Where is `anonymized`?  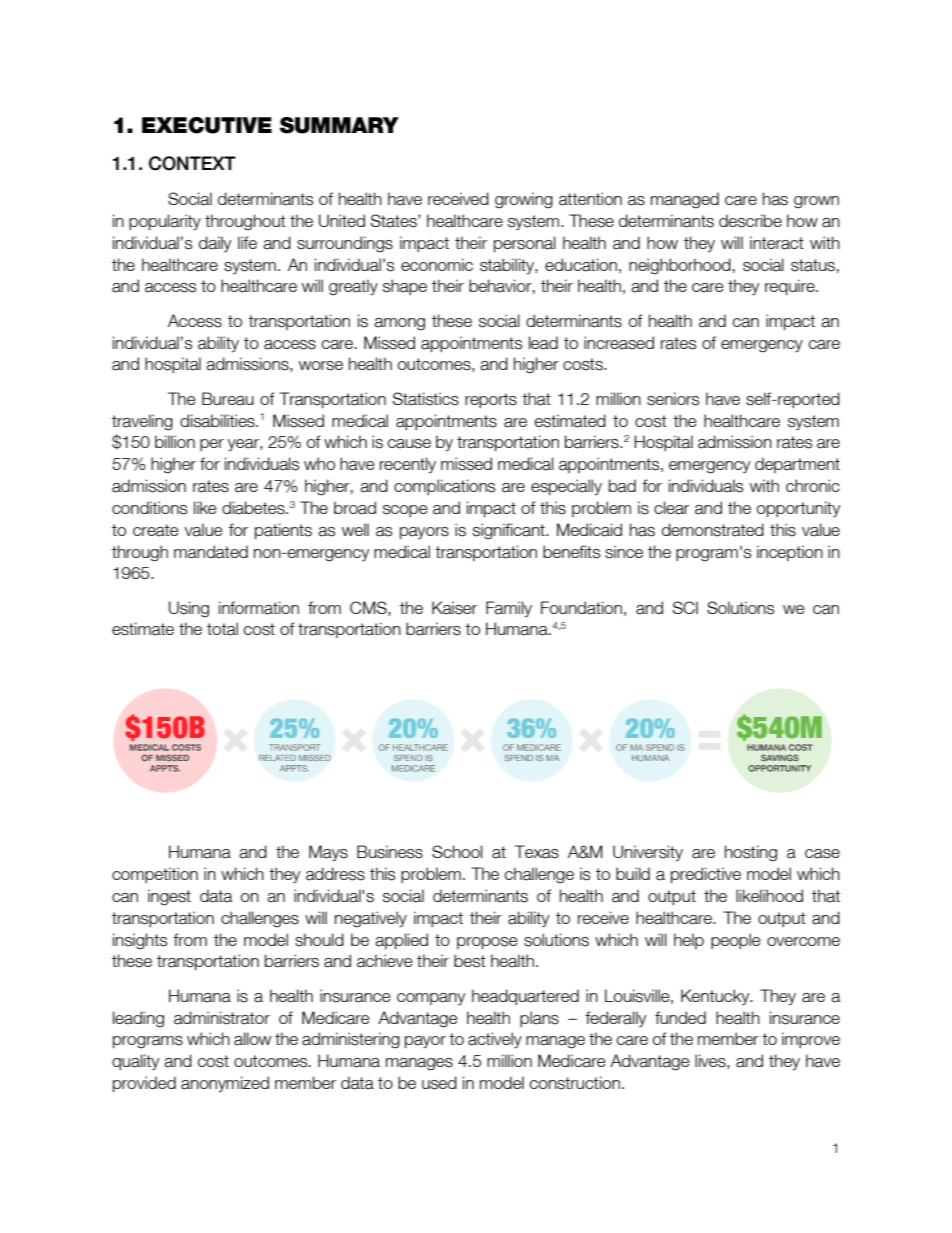 anonymized is located at coordinates (225, 1084).
